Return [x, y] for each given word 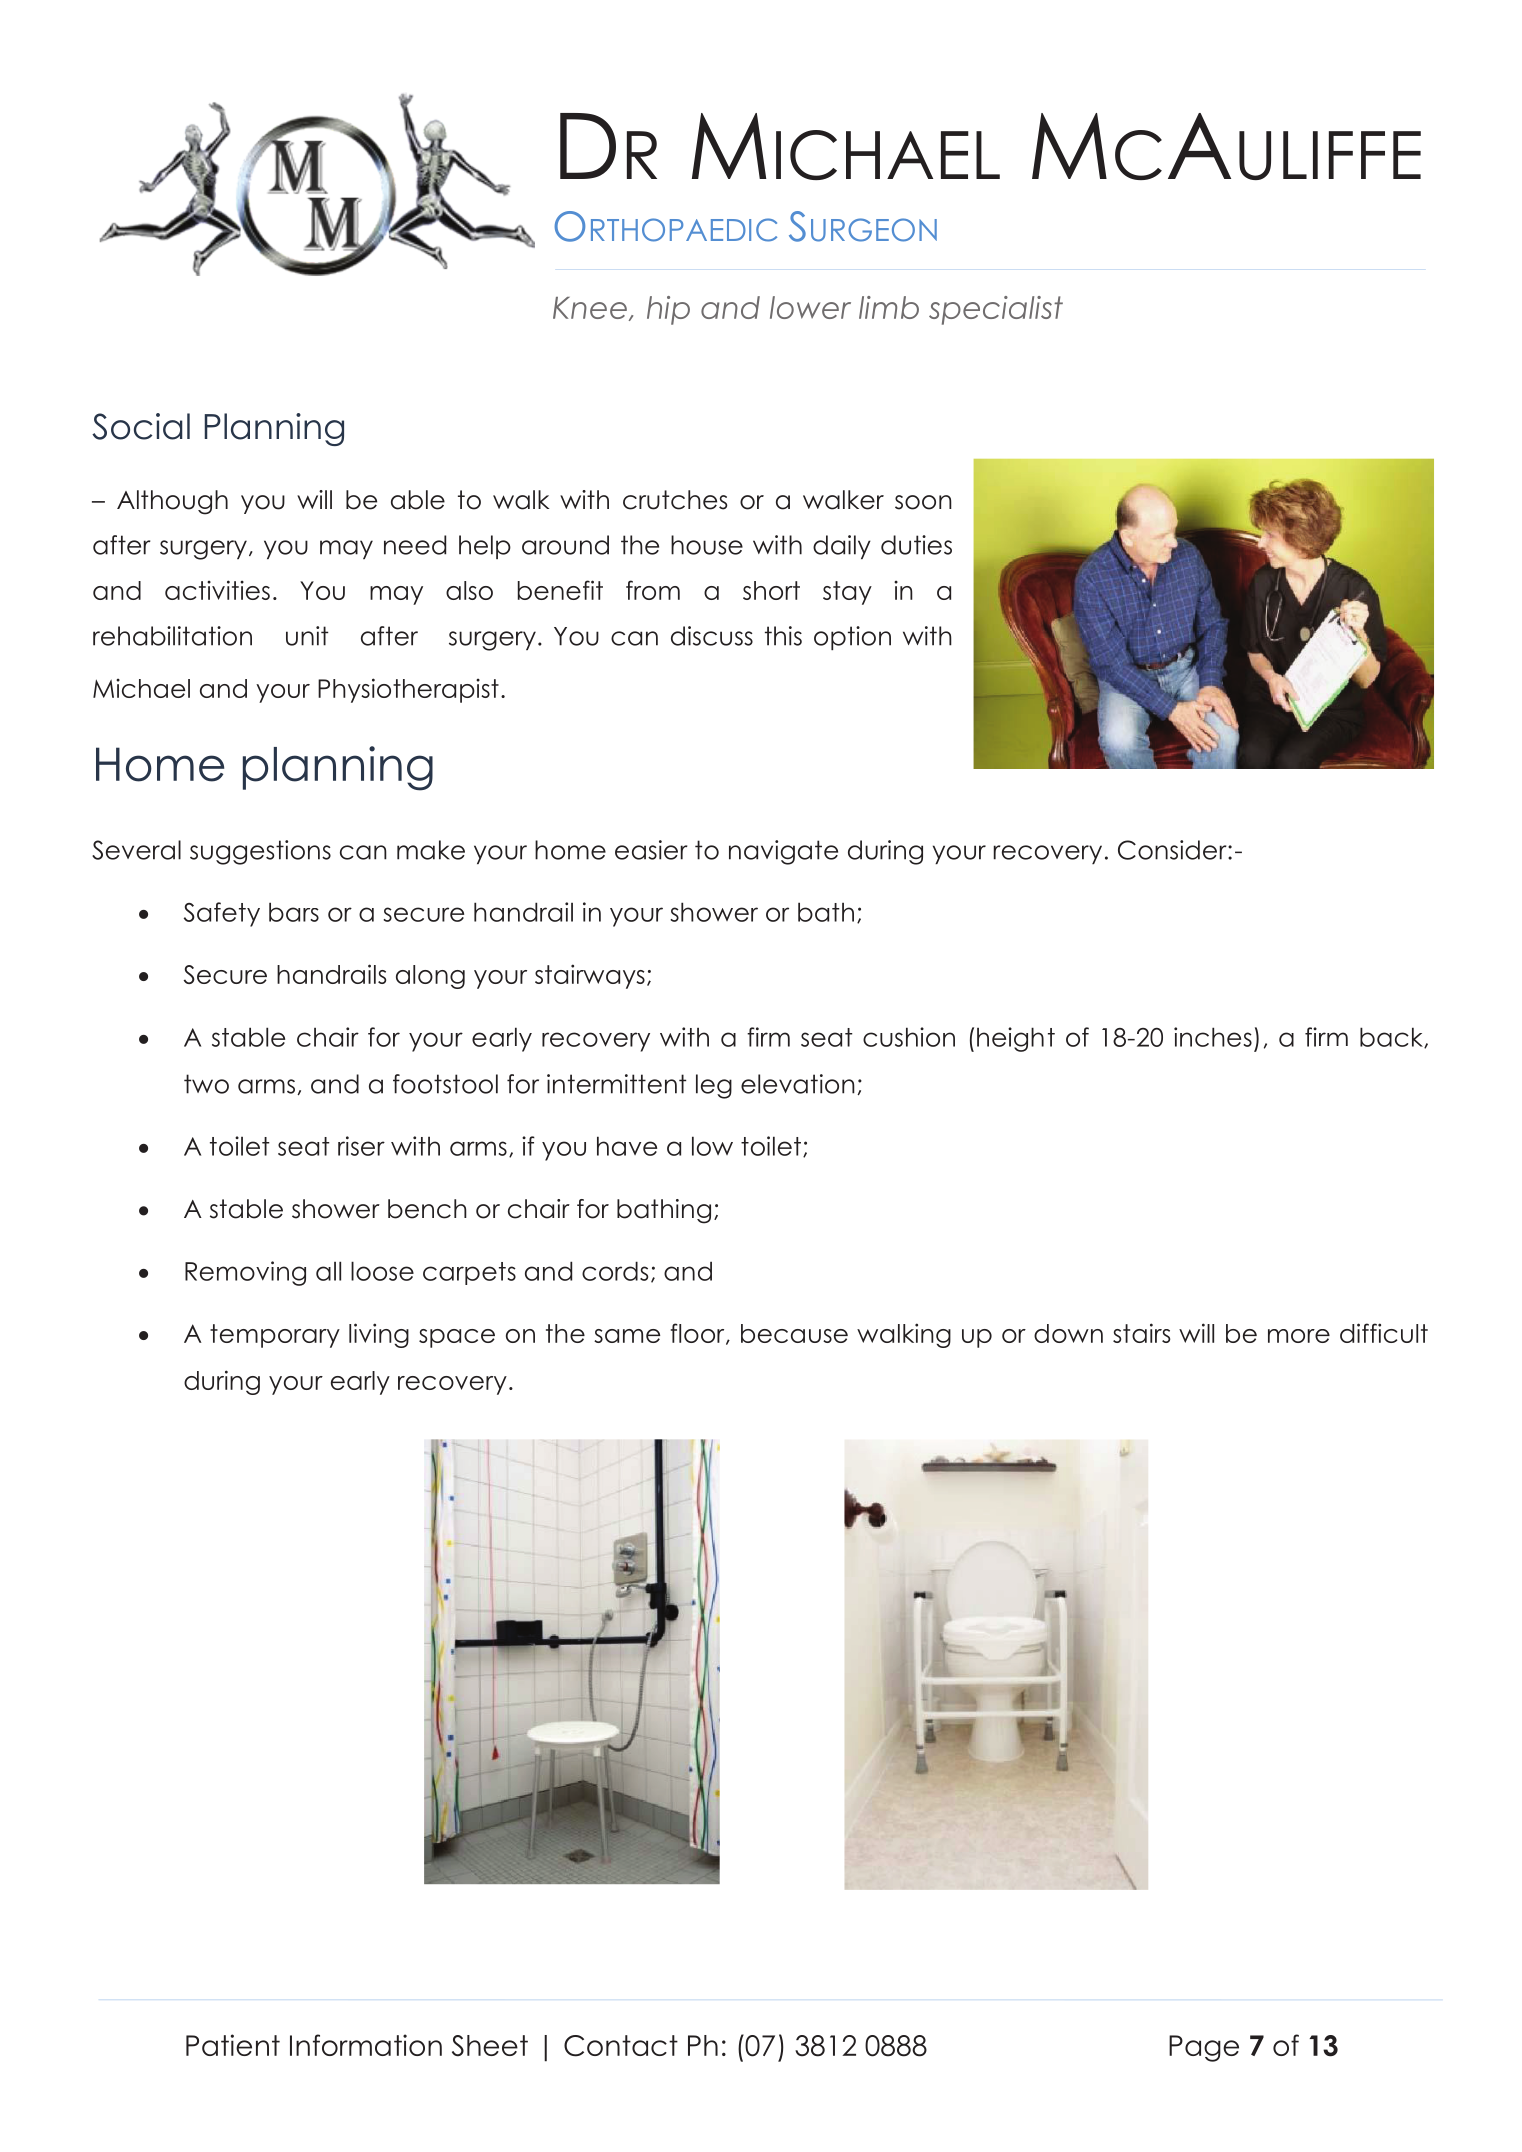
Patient [233, 2045]
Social [141, 426]
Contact [621, 2046]
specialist [996, 310]
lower [810, 307]
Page [1204, 2048]
